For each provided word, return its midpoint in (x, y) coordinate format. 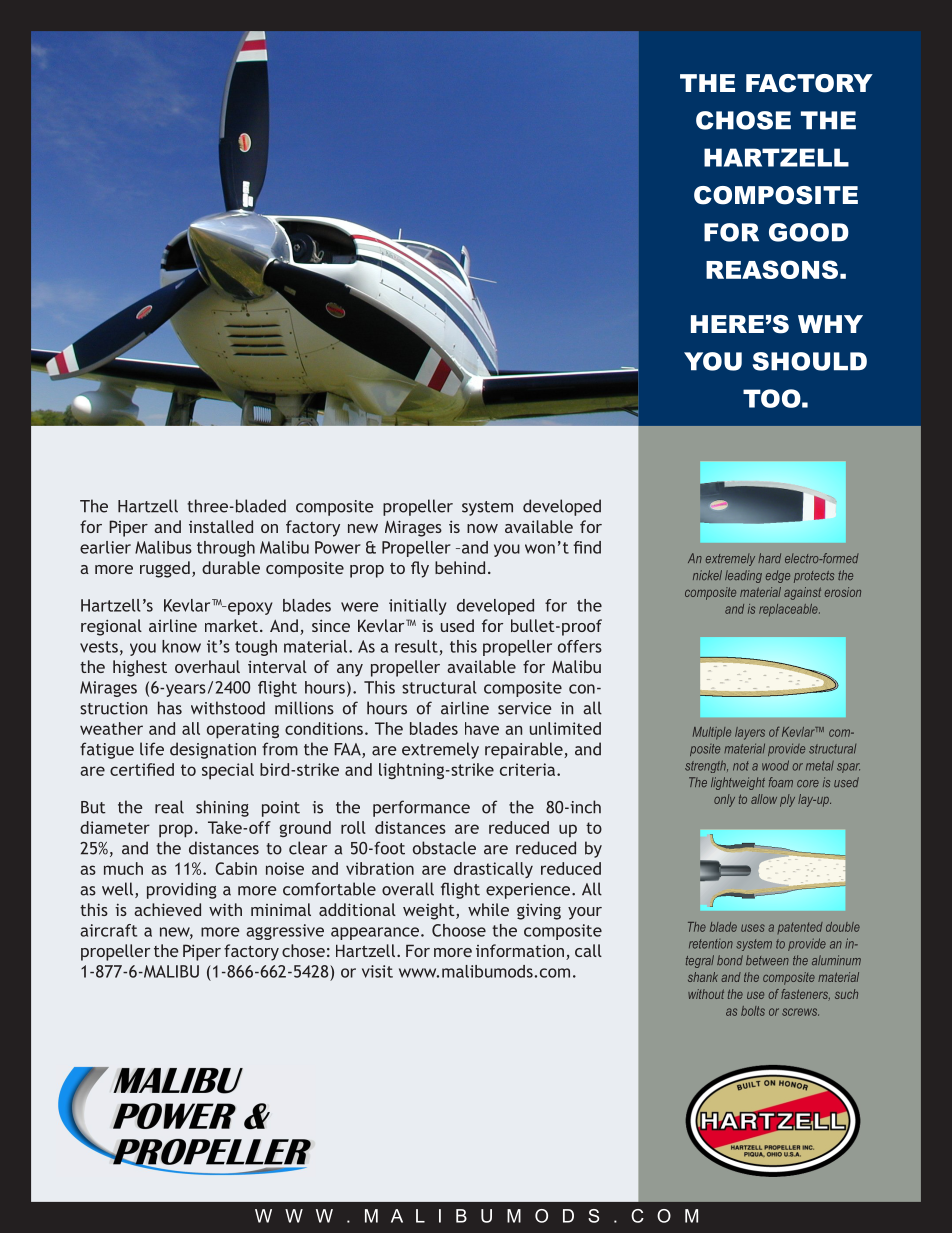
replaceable (789, 610)
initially (418, 607)
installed (221, 526)
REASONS (772, 269)
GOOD (809, 232)
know (181, 646)
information (520, 950)
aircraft (108, 930)
